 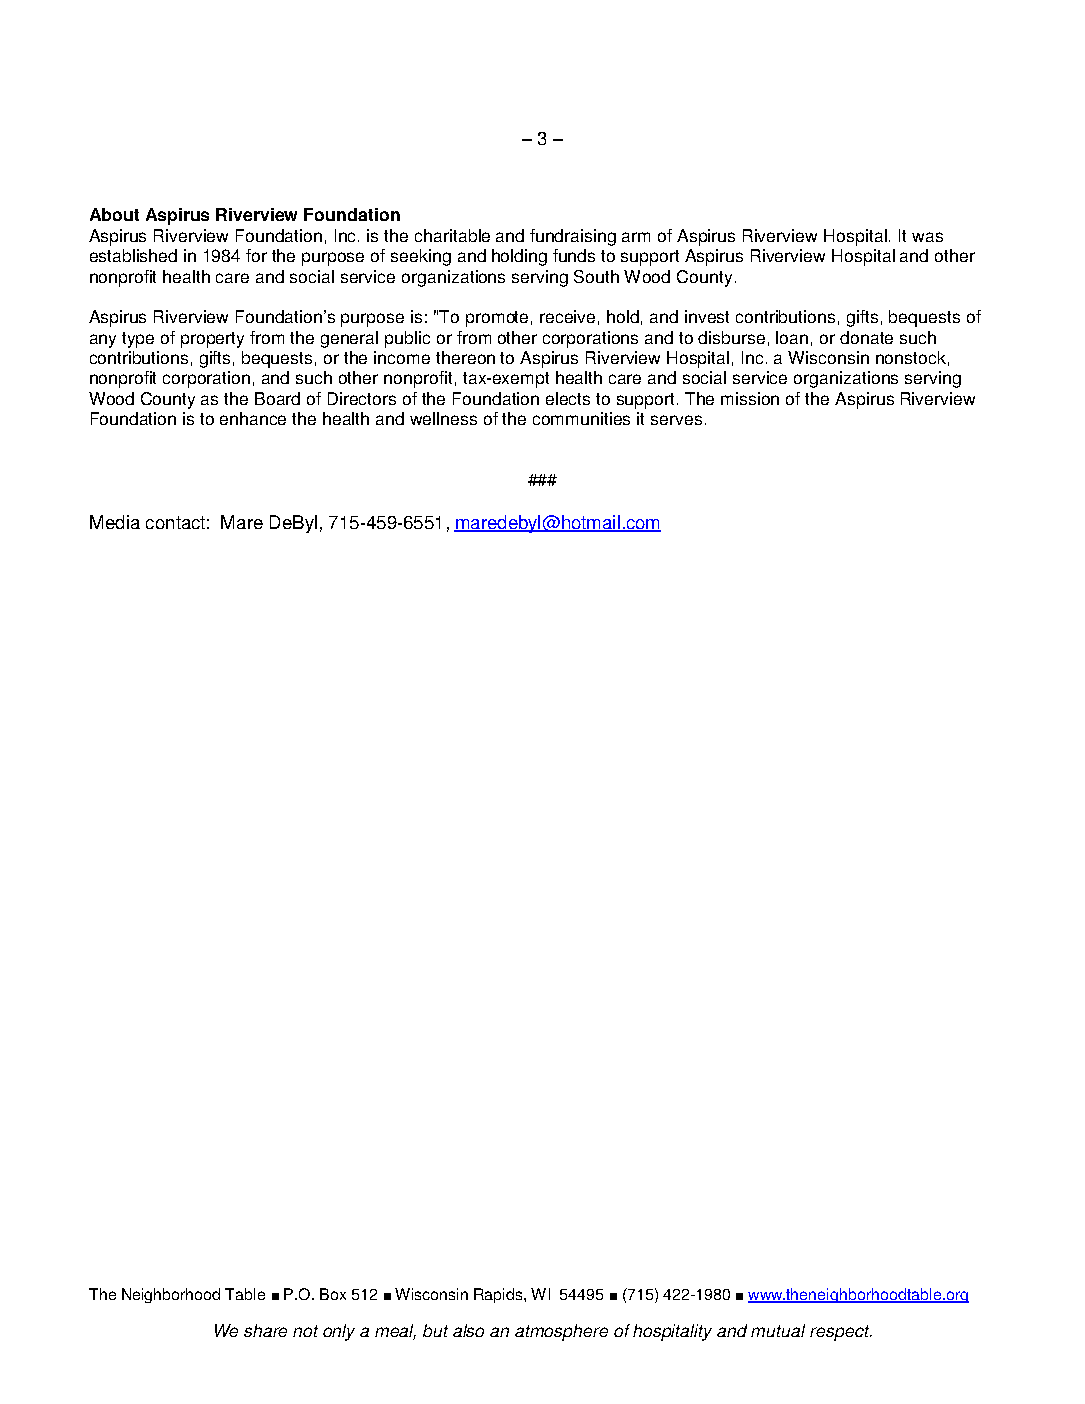 What do you see at coordinates (265, 1330) in the screenshot?
I see `share` at bounding box center [265, 1330].
